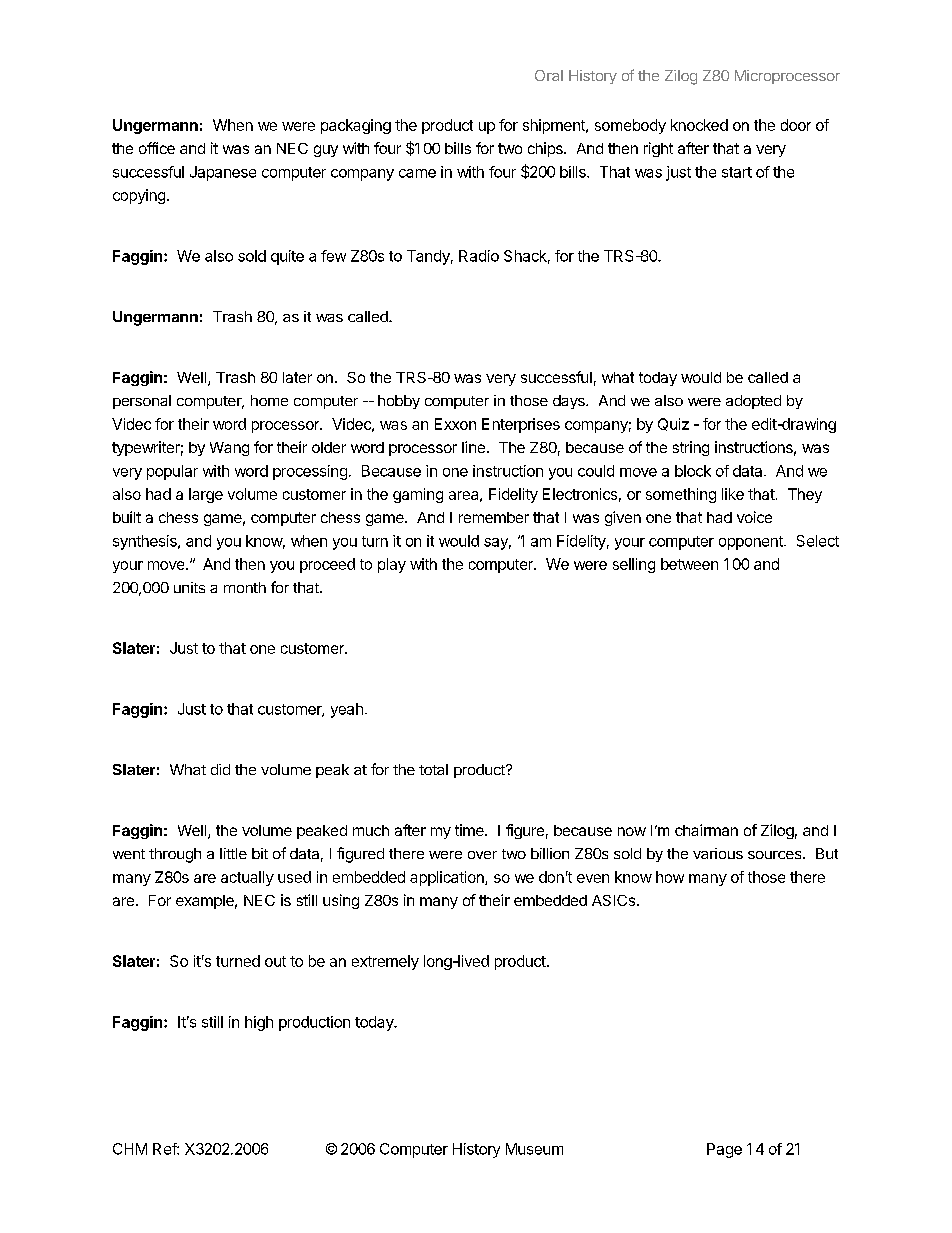 The height and width of the document is (1233, 952). Describe the element at coordinates (157, 148) in the document. I see `office` at that location.
